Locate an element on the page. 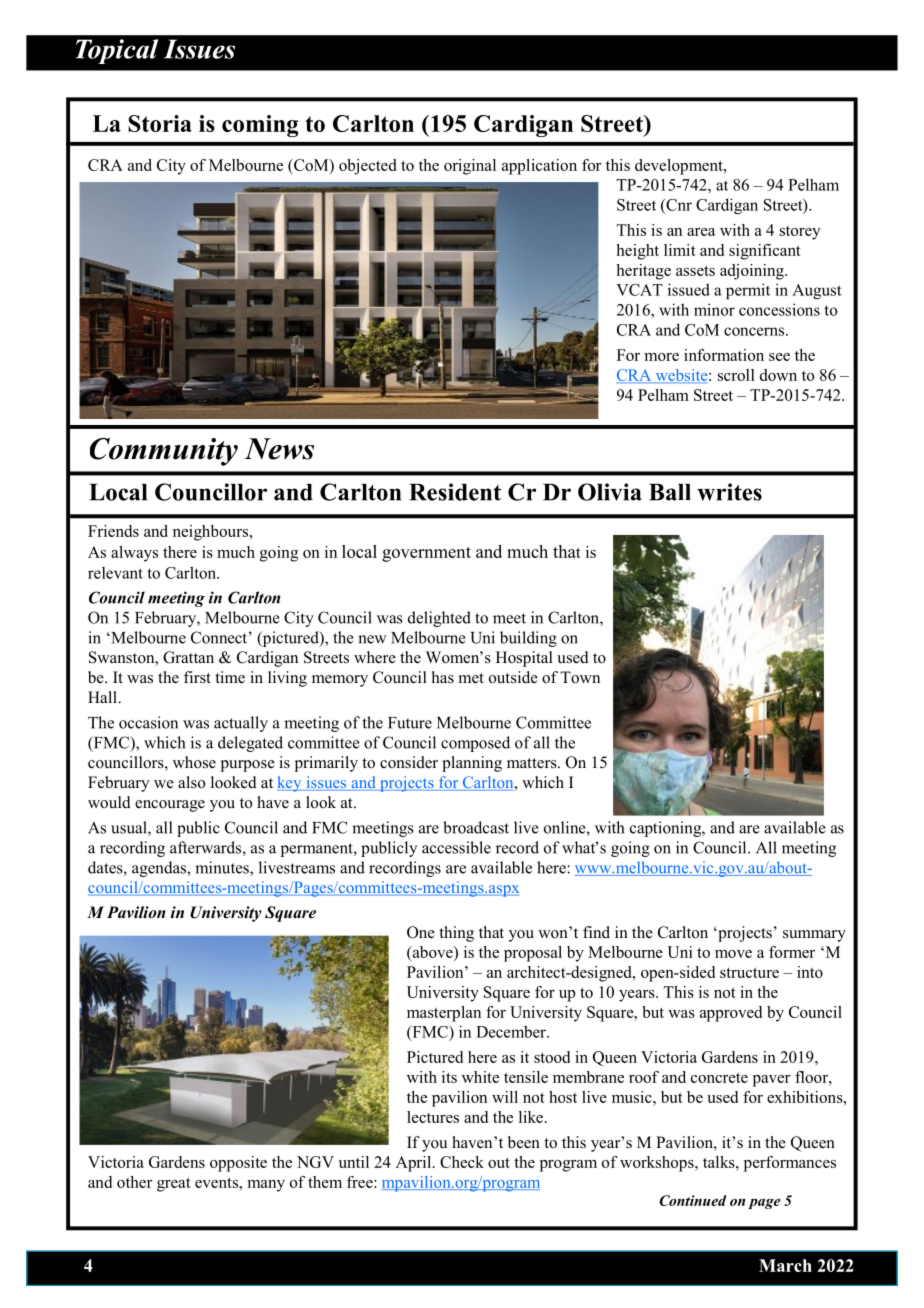 Image resolution: width=924 pixels, height=1308 pixels. Grattan is located at coordinates (188, 657).
